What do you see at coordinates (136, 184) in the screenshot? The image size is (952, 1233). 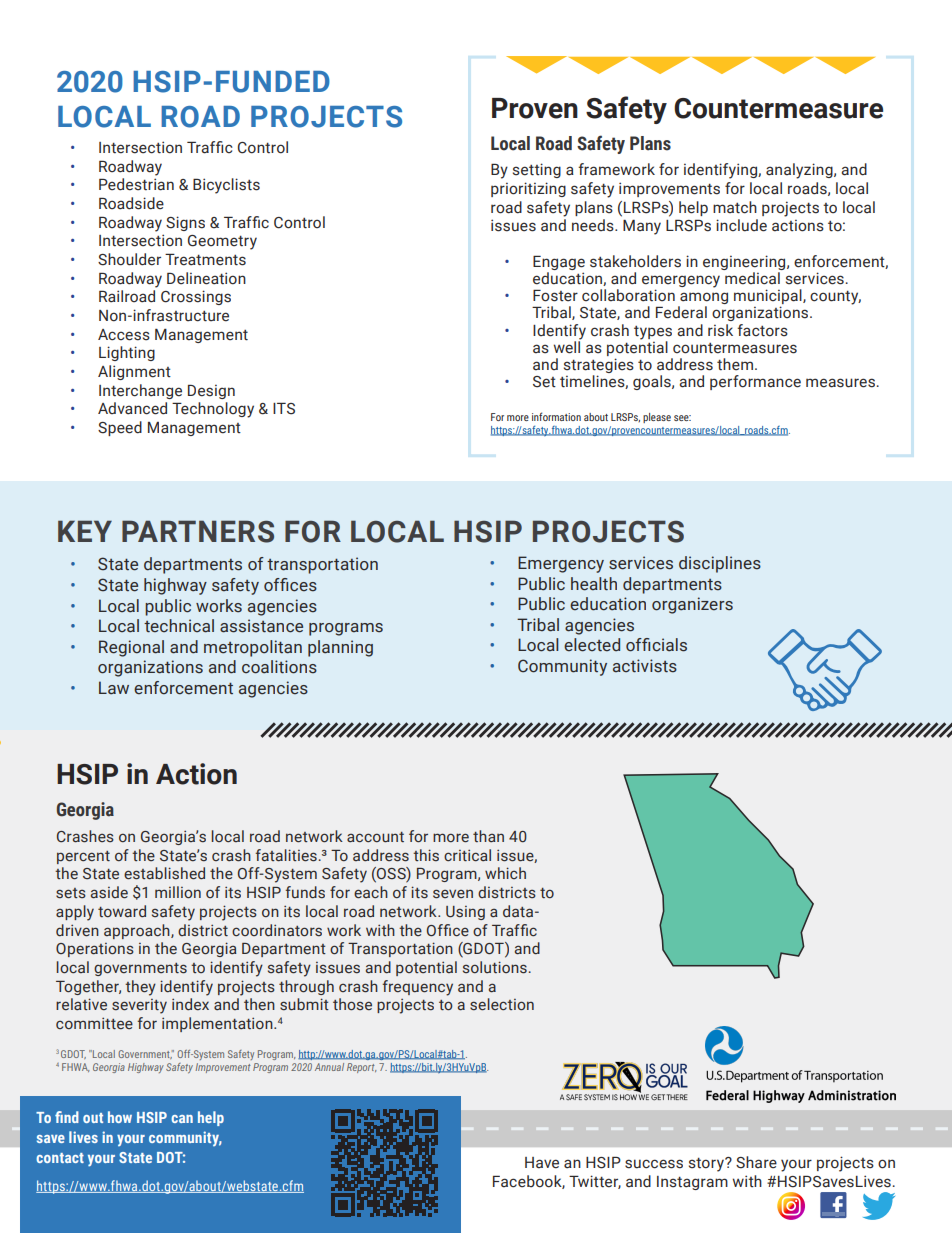 I see `Pedestrian` at bounding box center [136, 184].
